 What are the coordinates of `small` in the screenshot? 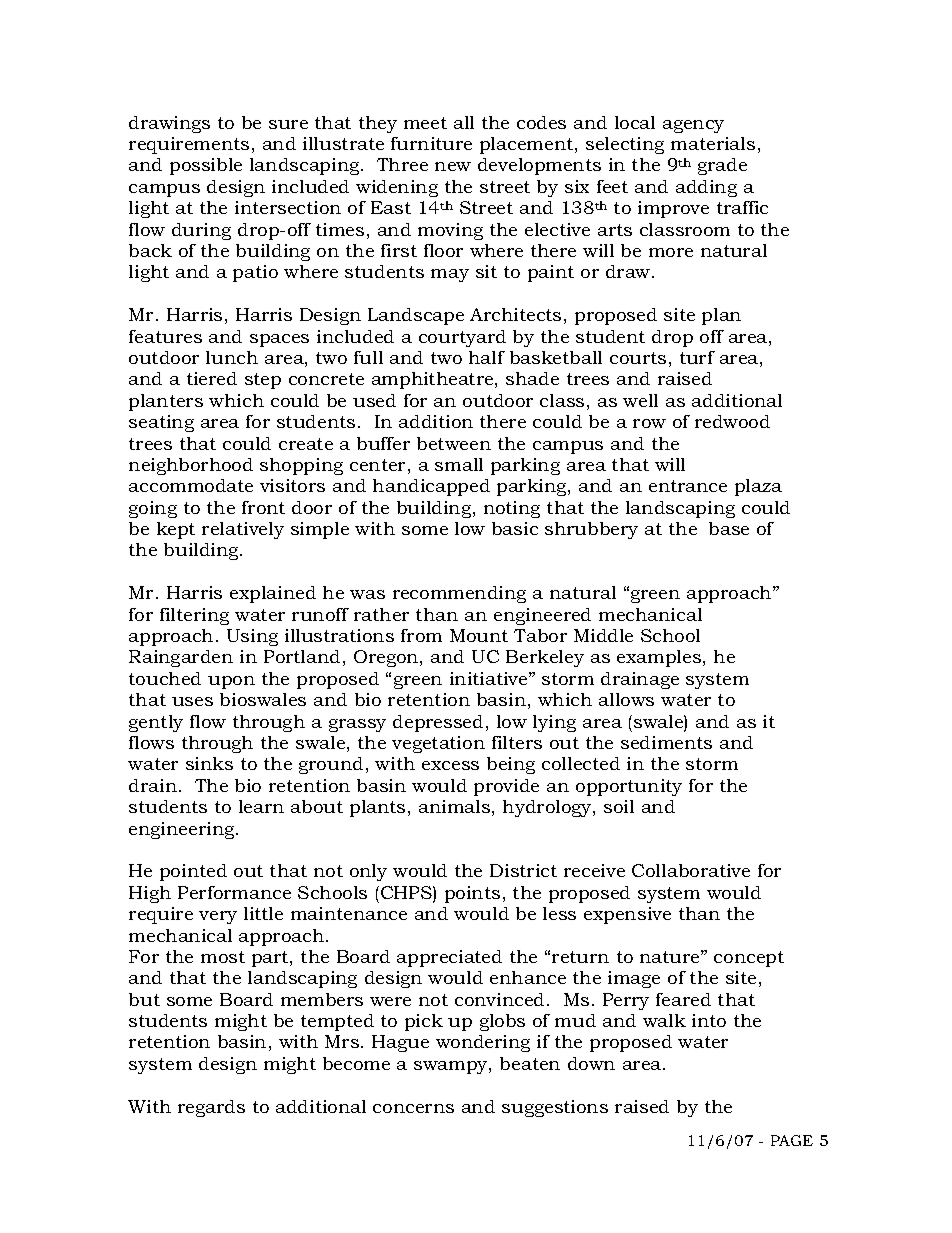 It's located at (459, 464).
